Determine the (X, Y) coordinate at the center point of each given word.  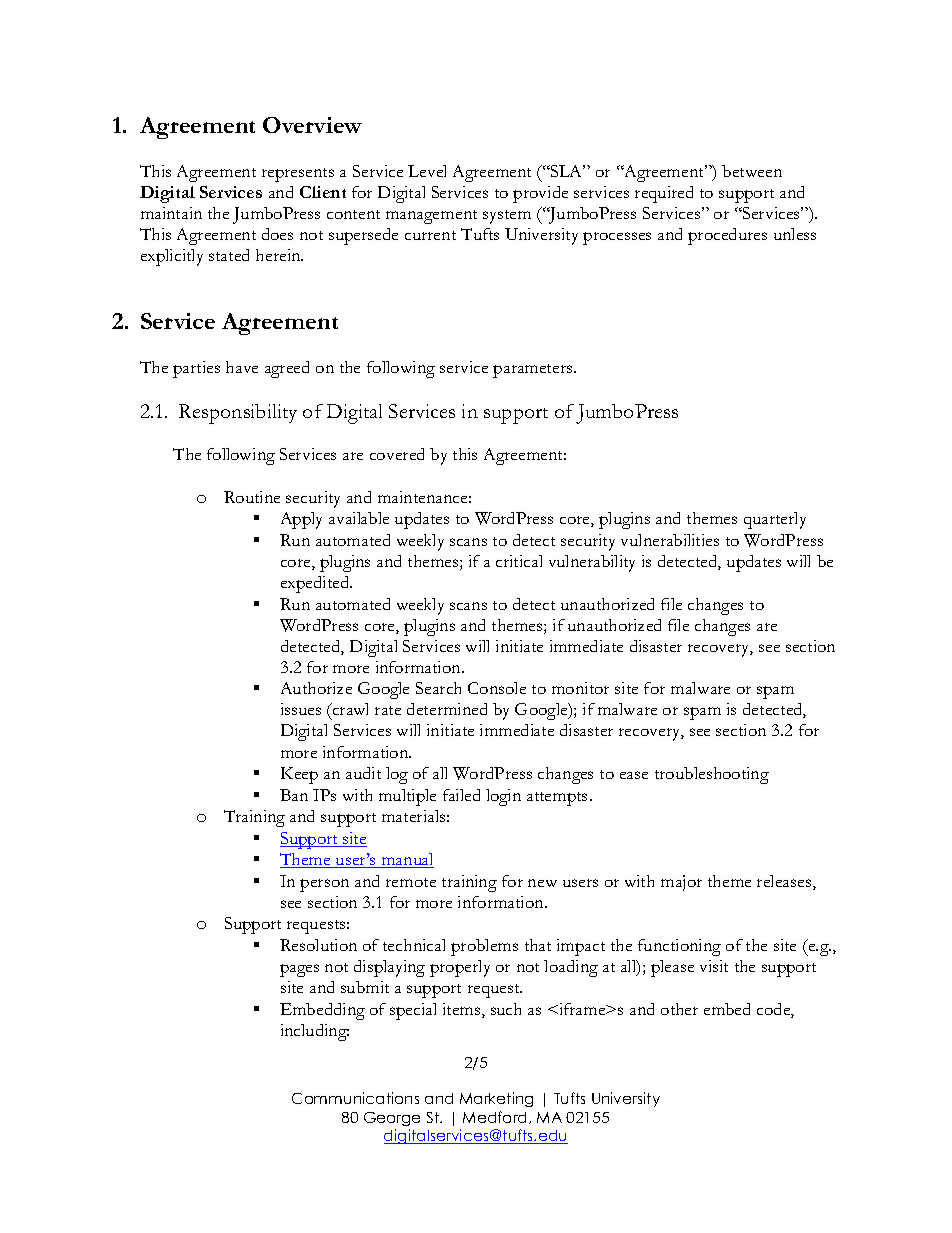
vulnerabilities (670, 540)
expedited (316, 584)
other (679, 1009)
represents (298, 175)
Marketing (496, 1099)
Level (427, 171)
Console (497, 688)
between (752, 171)
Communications (355, 1098)
